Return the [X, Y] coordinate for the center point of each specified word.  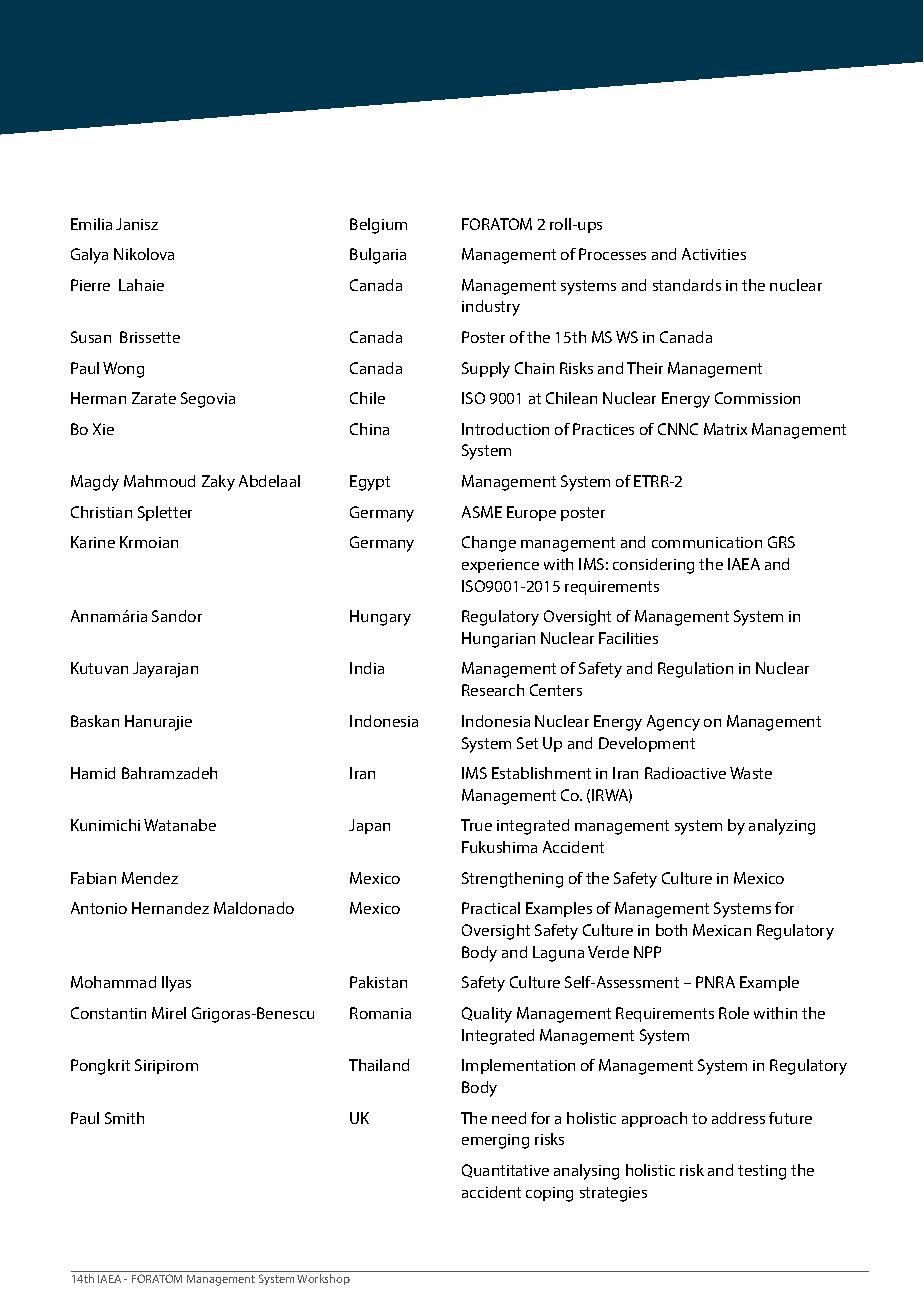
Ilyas [176, 984]
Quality [487, 1015]
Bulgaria [378, 256]
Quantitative [505, 1171]
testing [762, 1172]
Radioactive [685, 773]
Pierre [90, 285]
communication [707, 542]
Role [734, 1013]
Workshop [323, 1279]
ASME [482, 512]
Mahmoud [159, 481]
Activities [714, 254]
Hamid [93, 773]
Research [493, 690]
